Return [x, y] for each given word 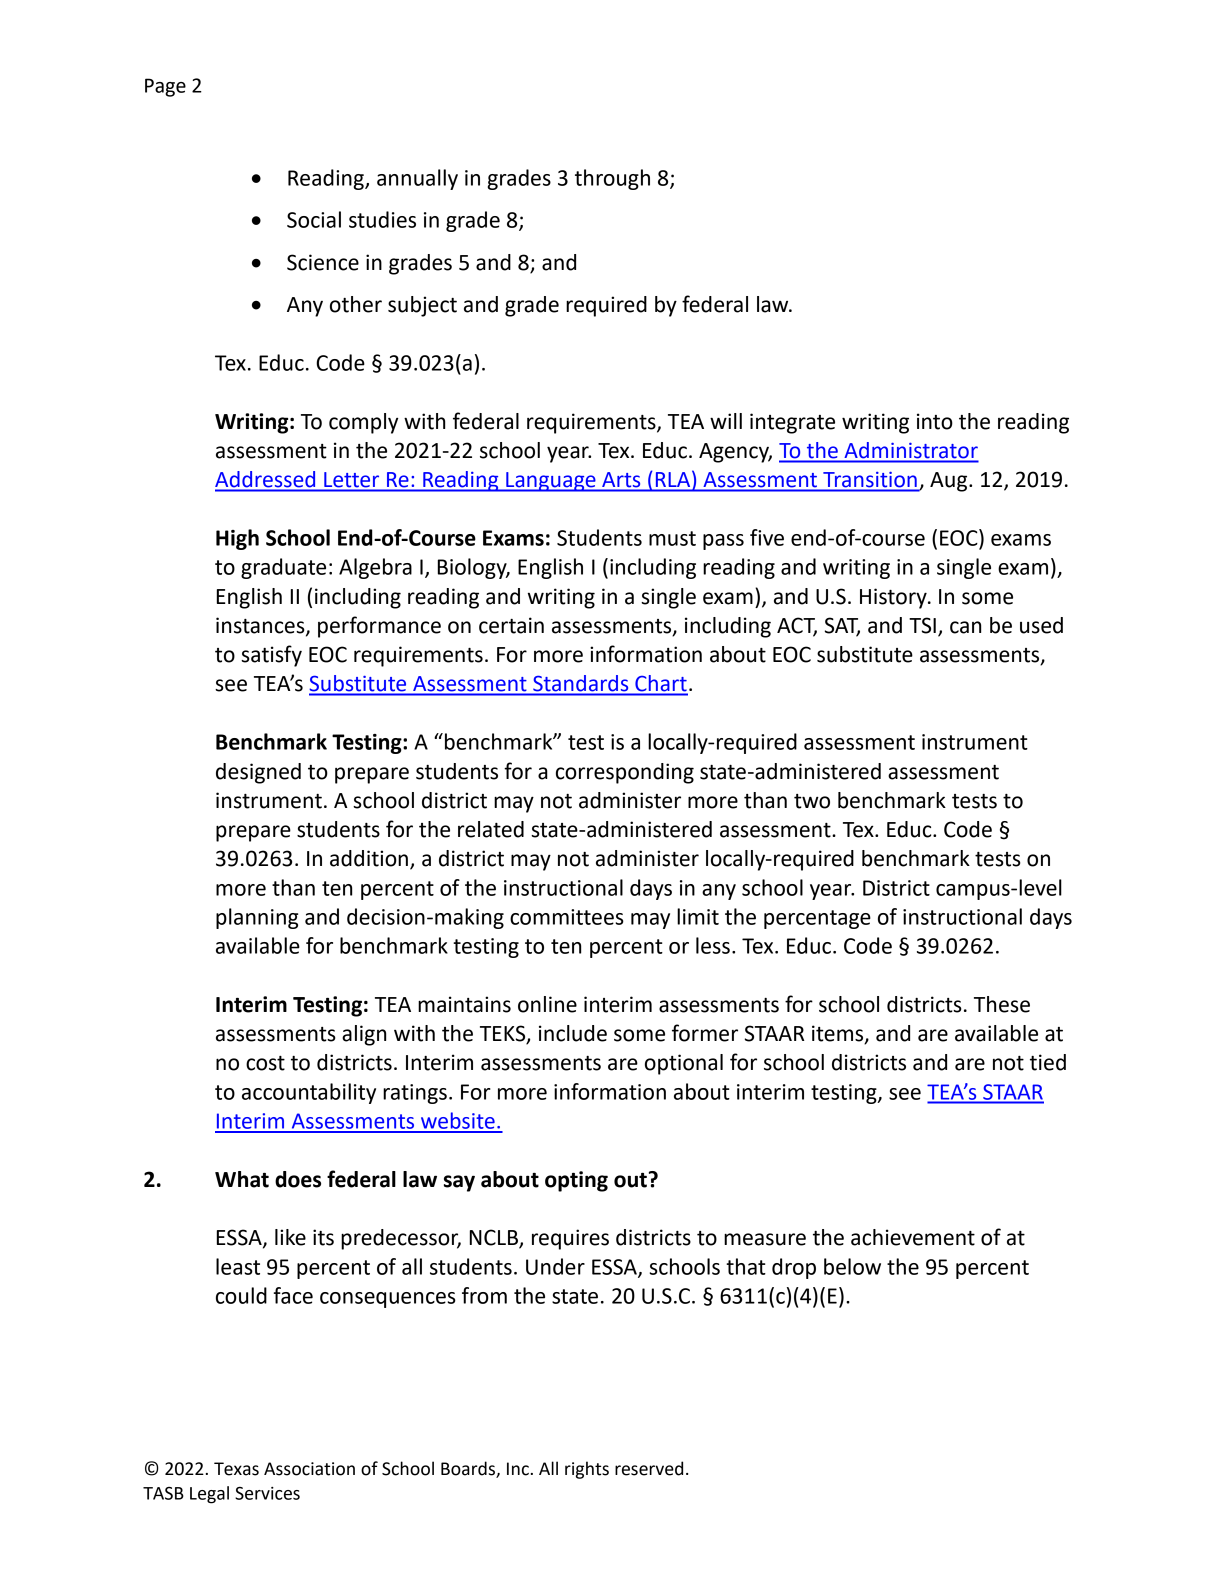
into [935, 421]
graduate [283, 568]
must [672, 538]
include [573, 1033]
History [894, 598]
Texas [236, 1469]
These [1002, 1004]
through [612, 179]
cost [265, 1063]
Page [165, 87]
